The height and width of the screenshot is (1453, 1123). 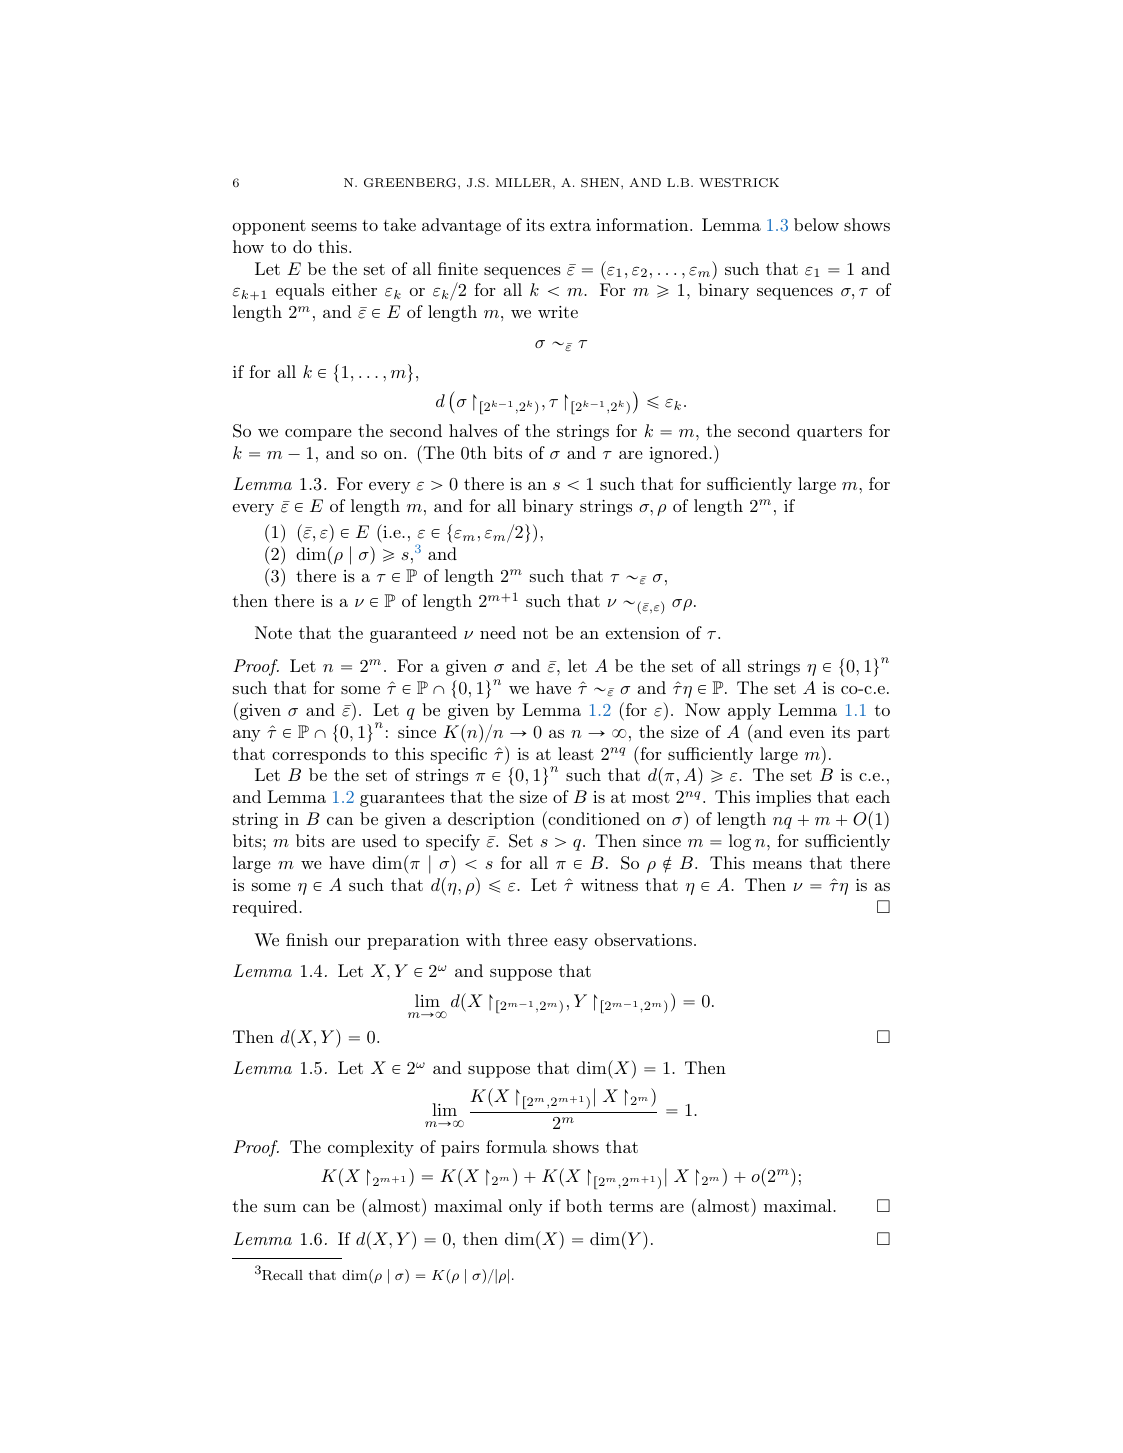 What do you see at coordinates (576, 753) in the screenshot?
I see `least` at bounding box center [576, 753].
